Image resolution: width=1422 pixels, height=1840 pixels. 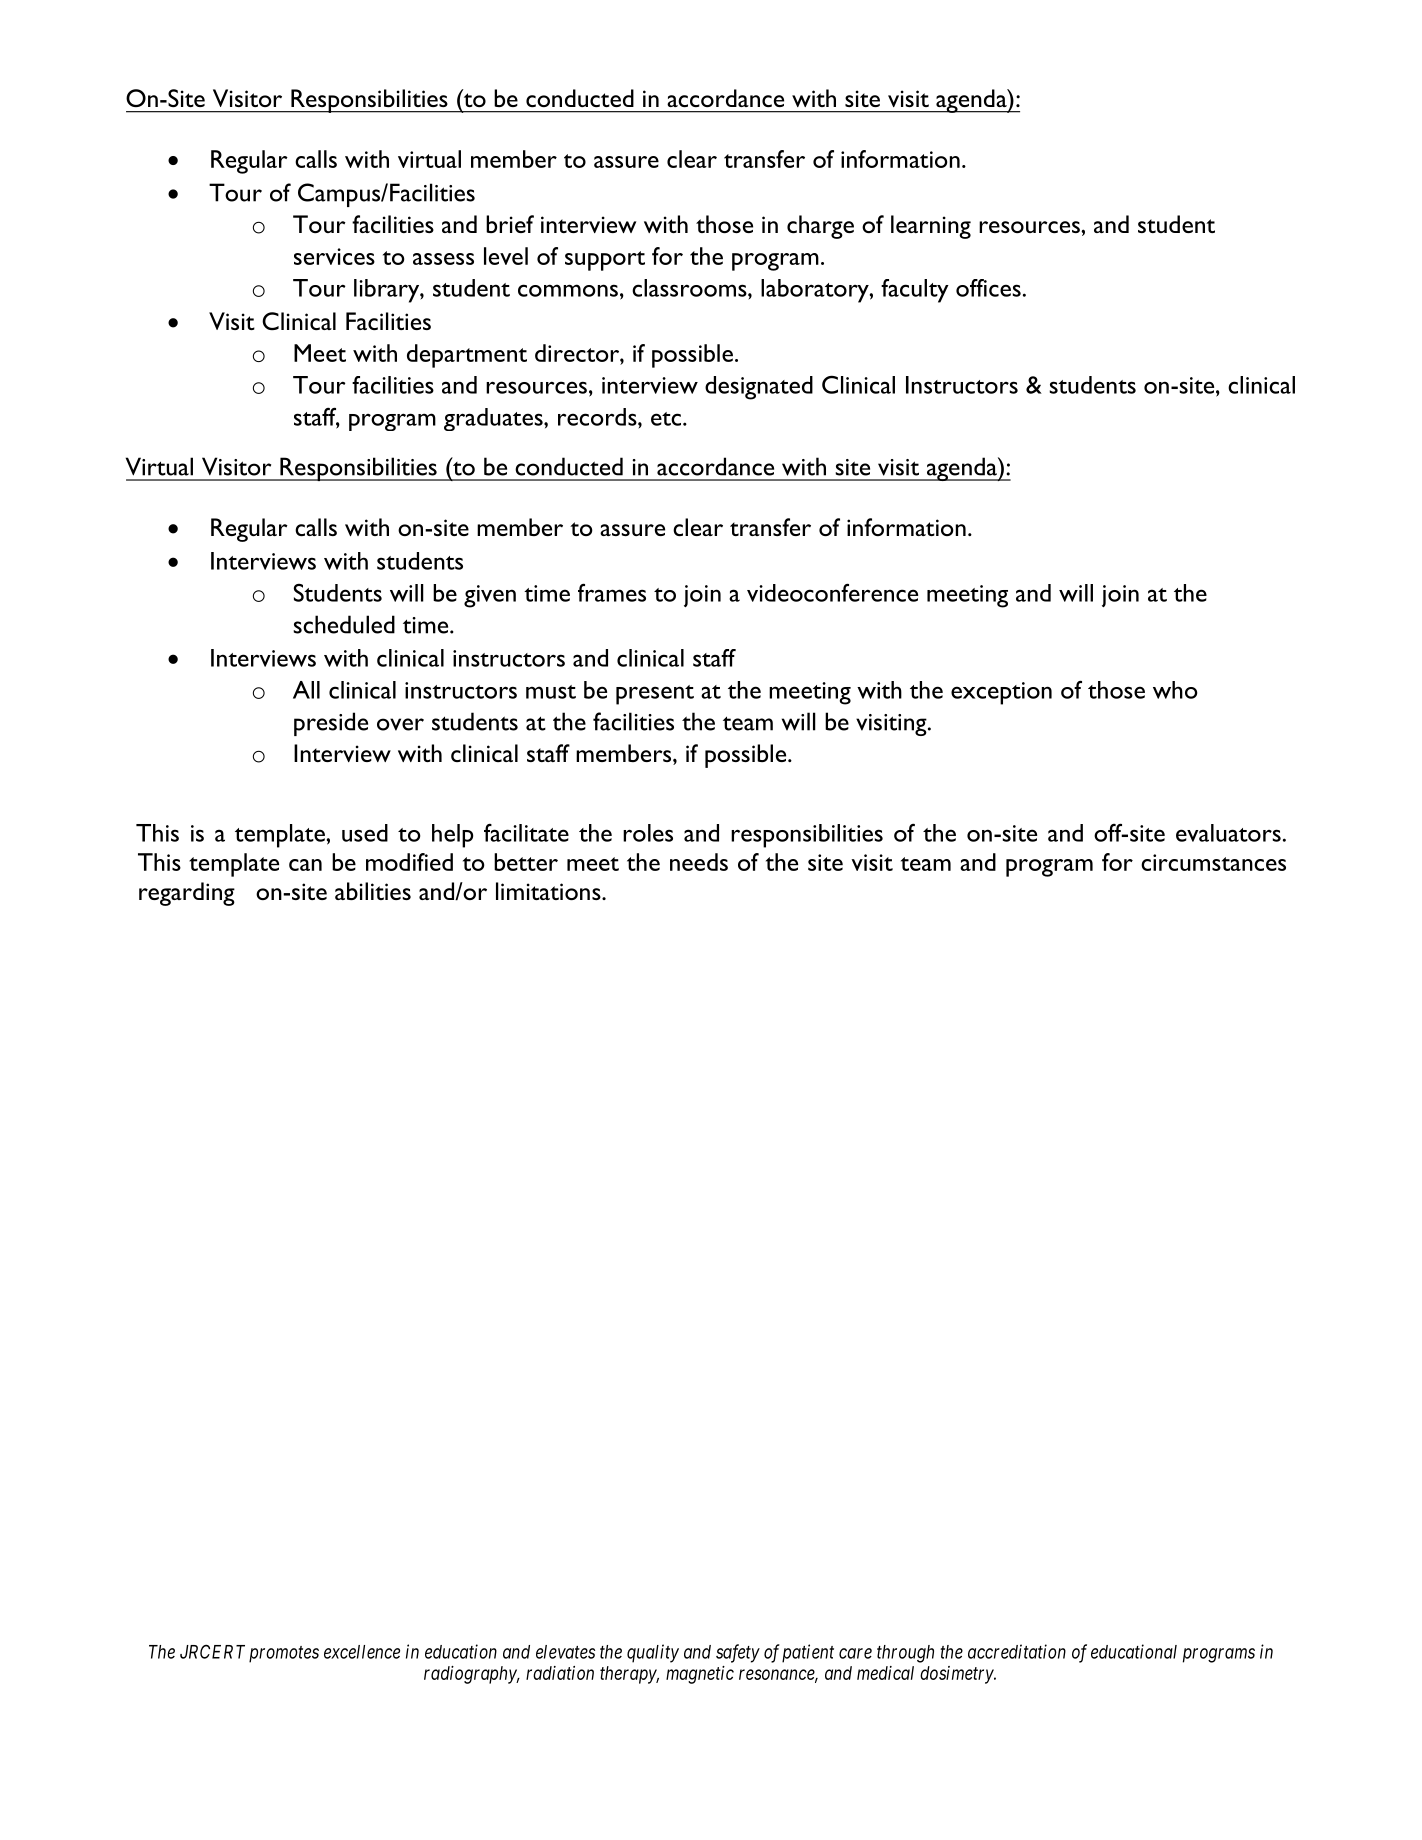 I want to click on services, so click(x=334, y=256).
